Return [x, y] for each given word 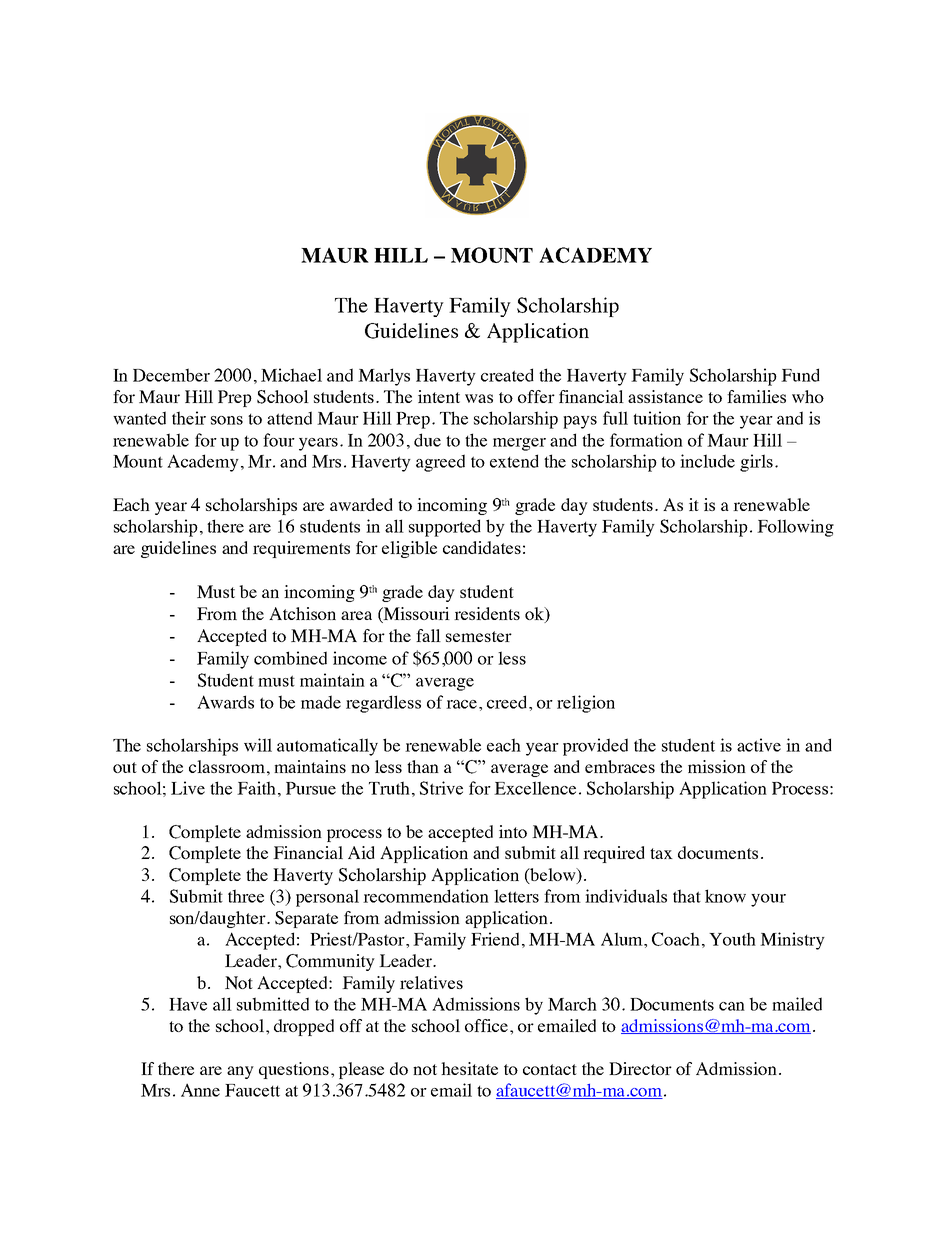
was [479, 398]
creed [508, 702]
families [756, 396]
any [240, 1072]
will [258, 745]
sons [227, 420]
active [759, 745]
